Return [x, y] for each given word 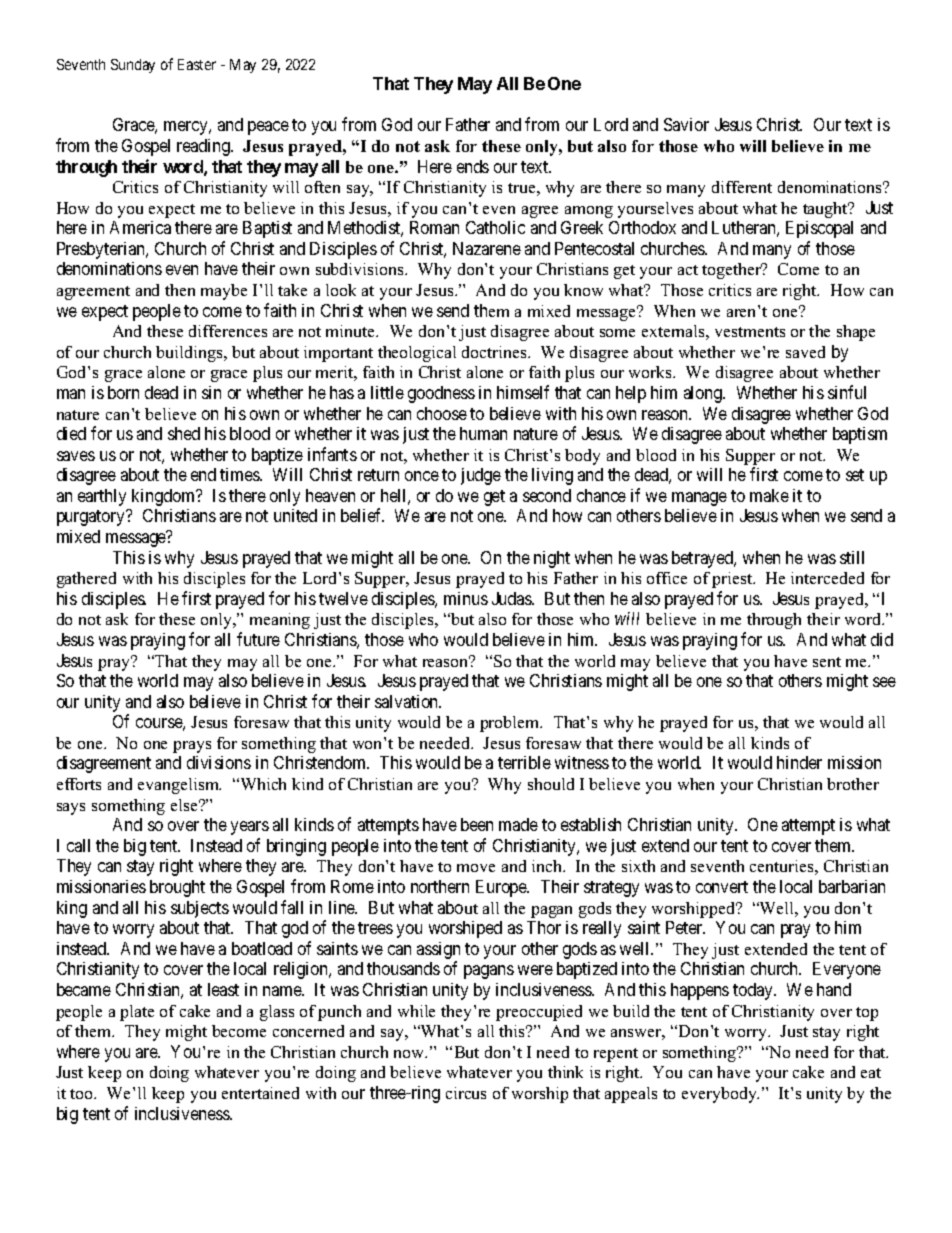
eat [871, 1073]
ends [473, 166]
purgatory [92, 518]
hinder [799, 762]
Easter [197, 64]
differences [228, 331]
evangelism [179, 786]
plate [137, 1013]
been [477, 824]
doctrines [495, 352]
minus [466, 598]
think [565, 1072]
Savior [686, 124]
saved [805, 352]
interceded [827, 578]
